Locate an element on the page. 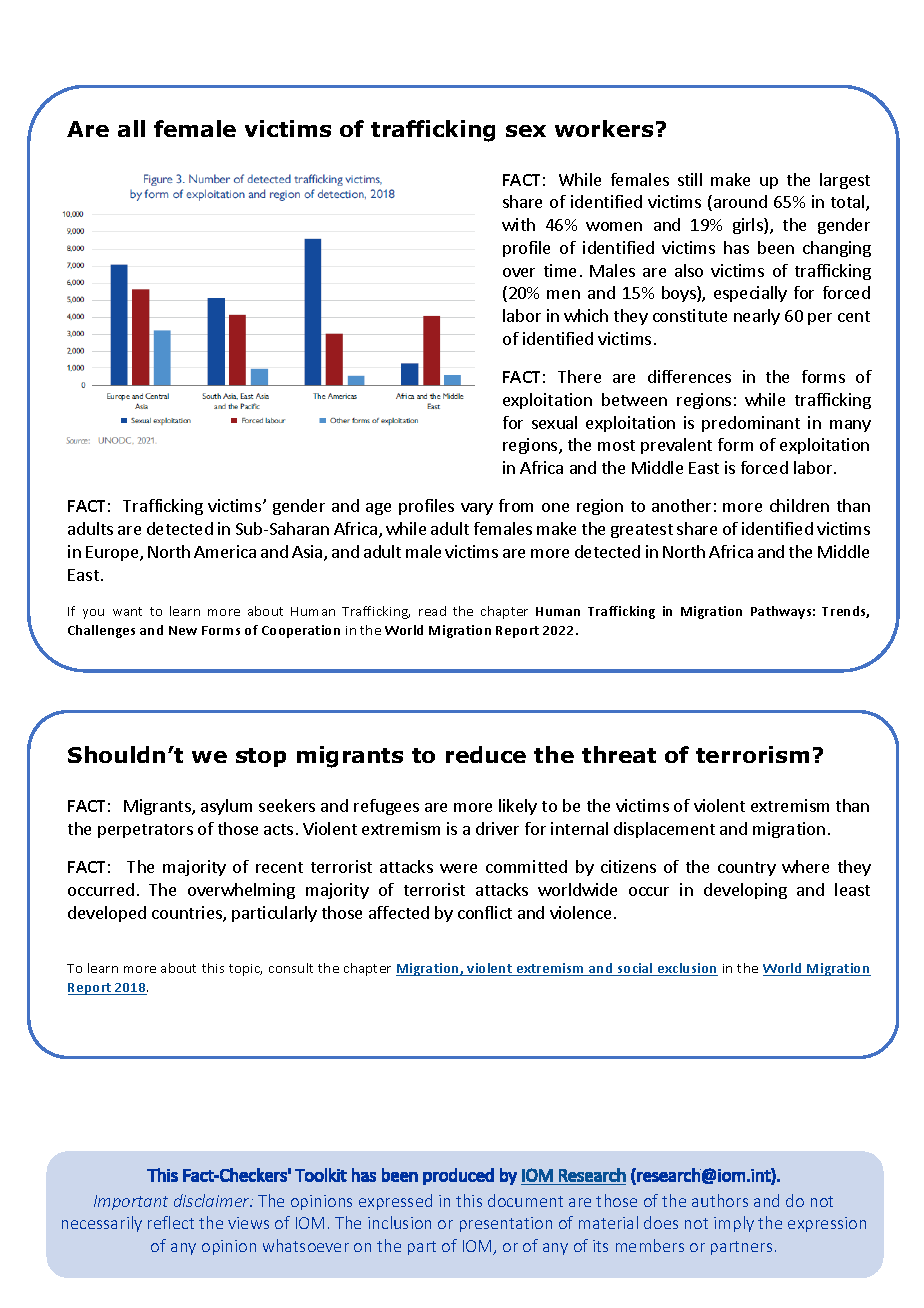 Image resolution: width=924 pixels, height=1308 pixels. reduce is located at coordinates (486, 754).
